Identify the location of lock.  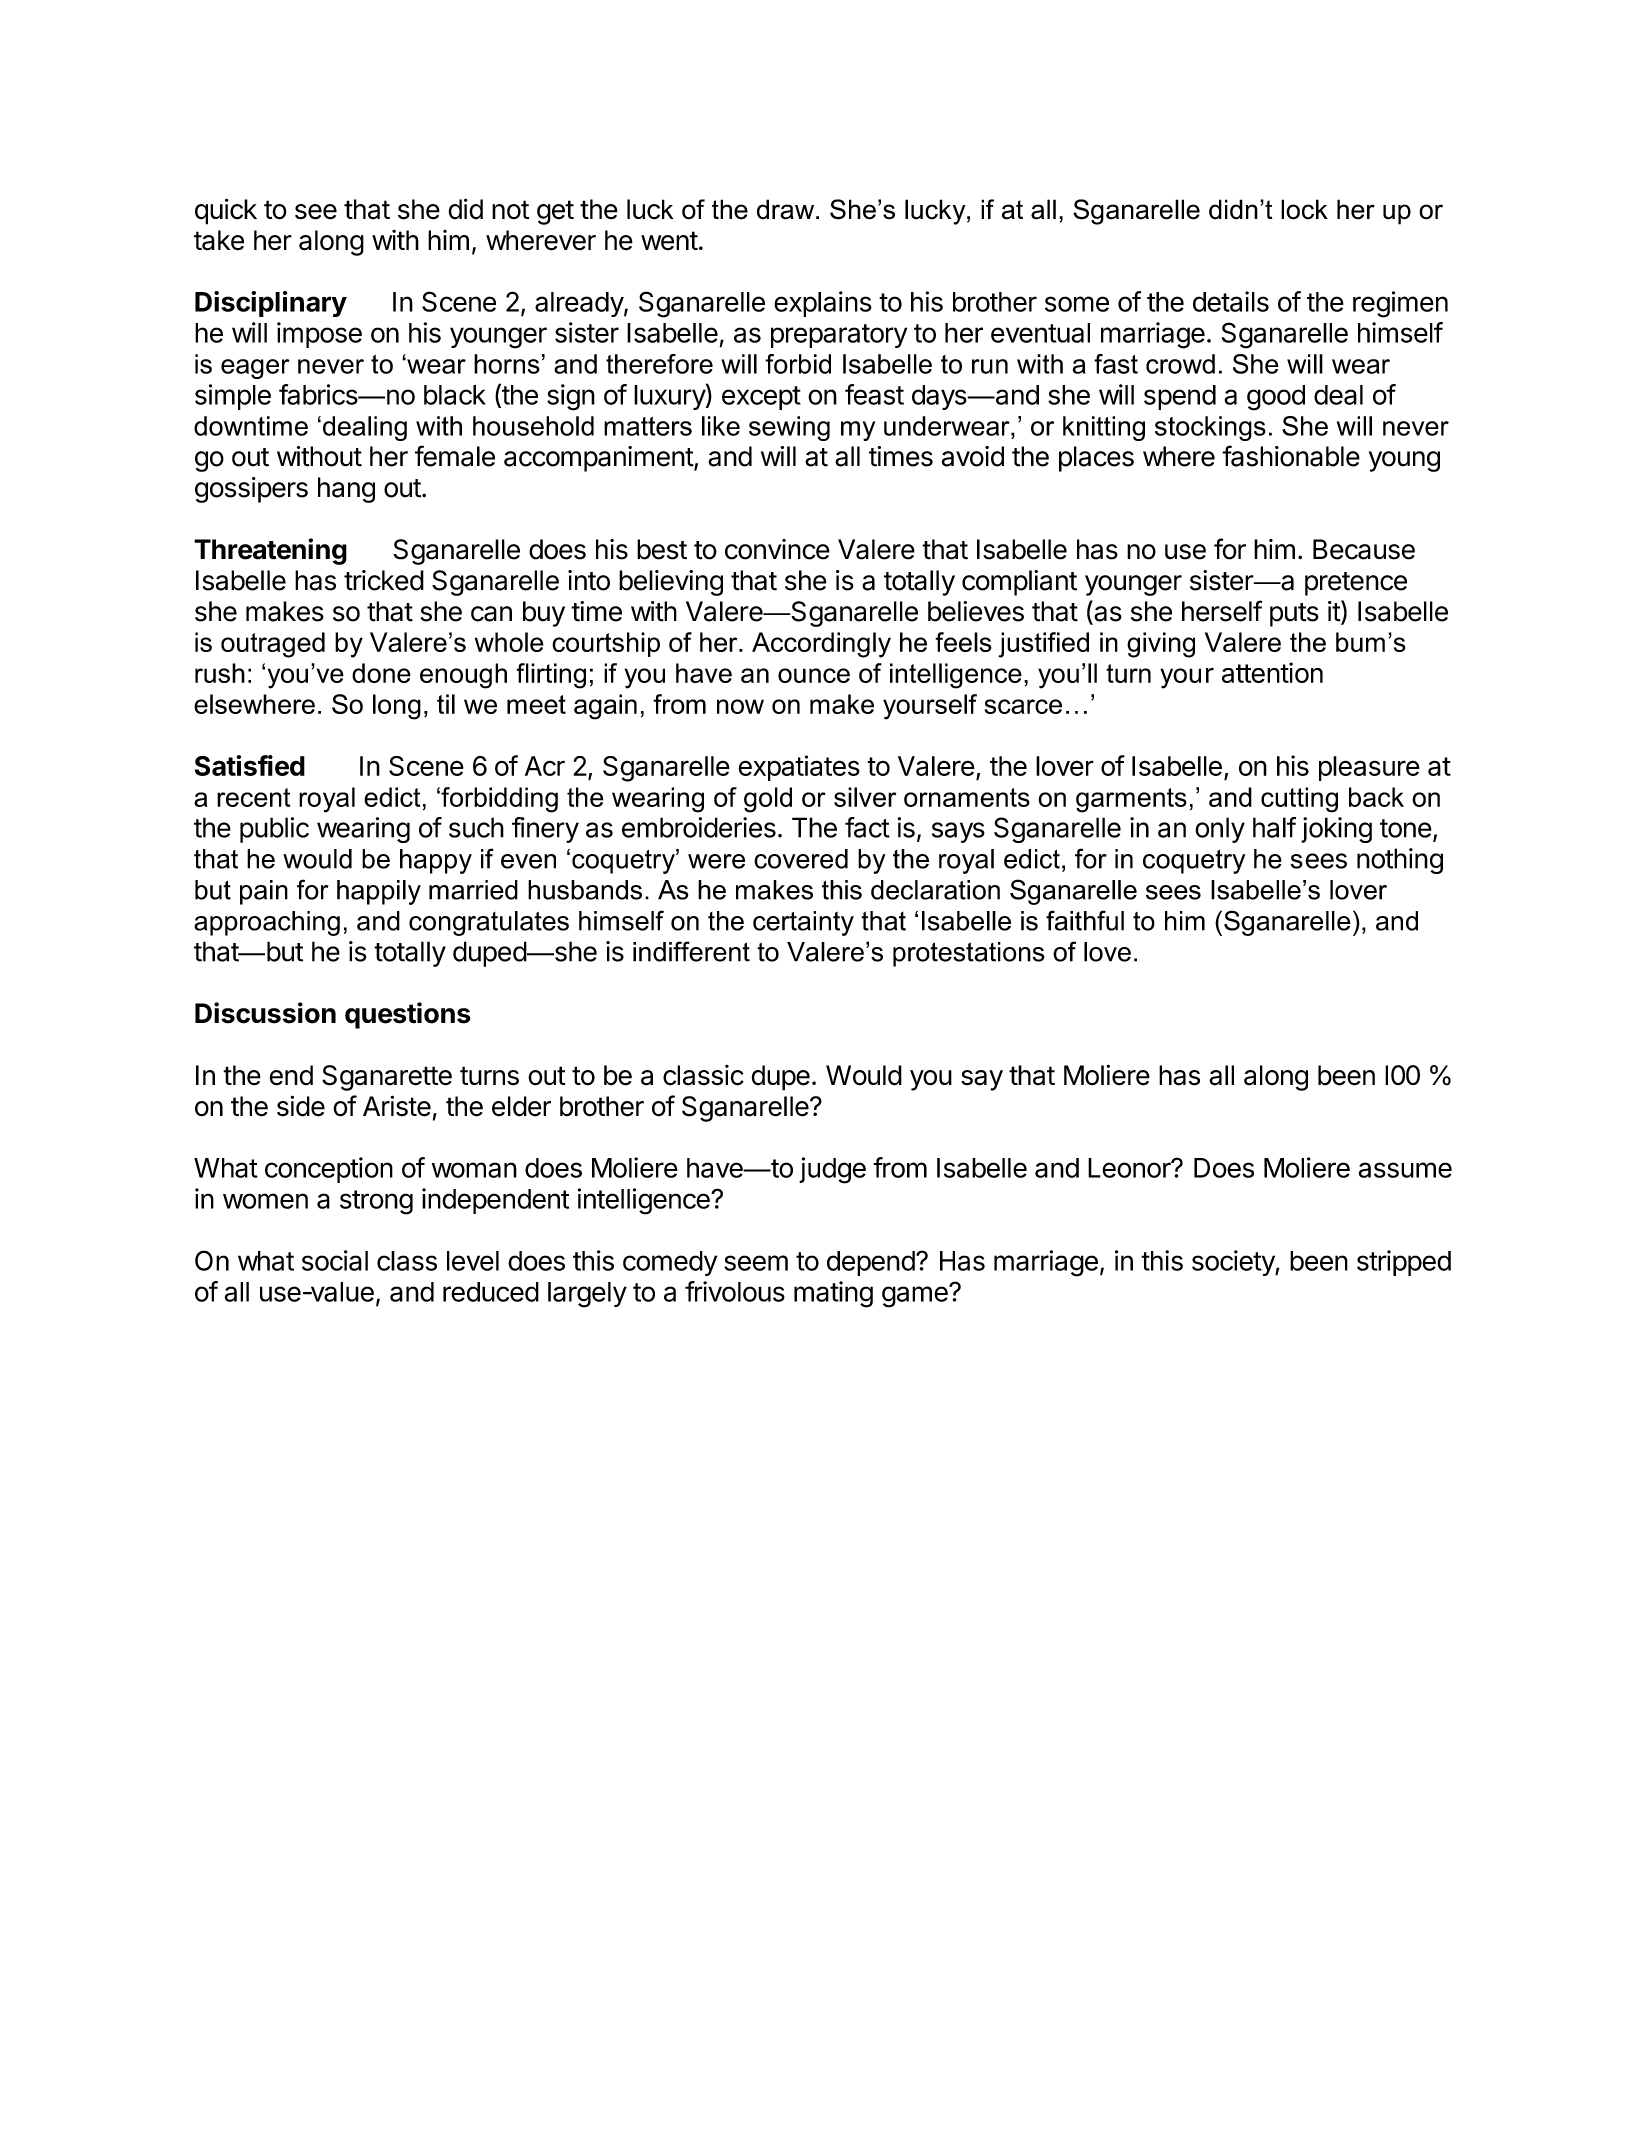
(1304, 209).
